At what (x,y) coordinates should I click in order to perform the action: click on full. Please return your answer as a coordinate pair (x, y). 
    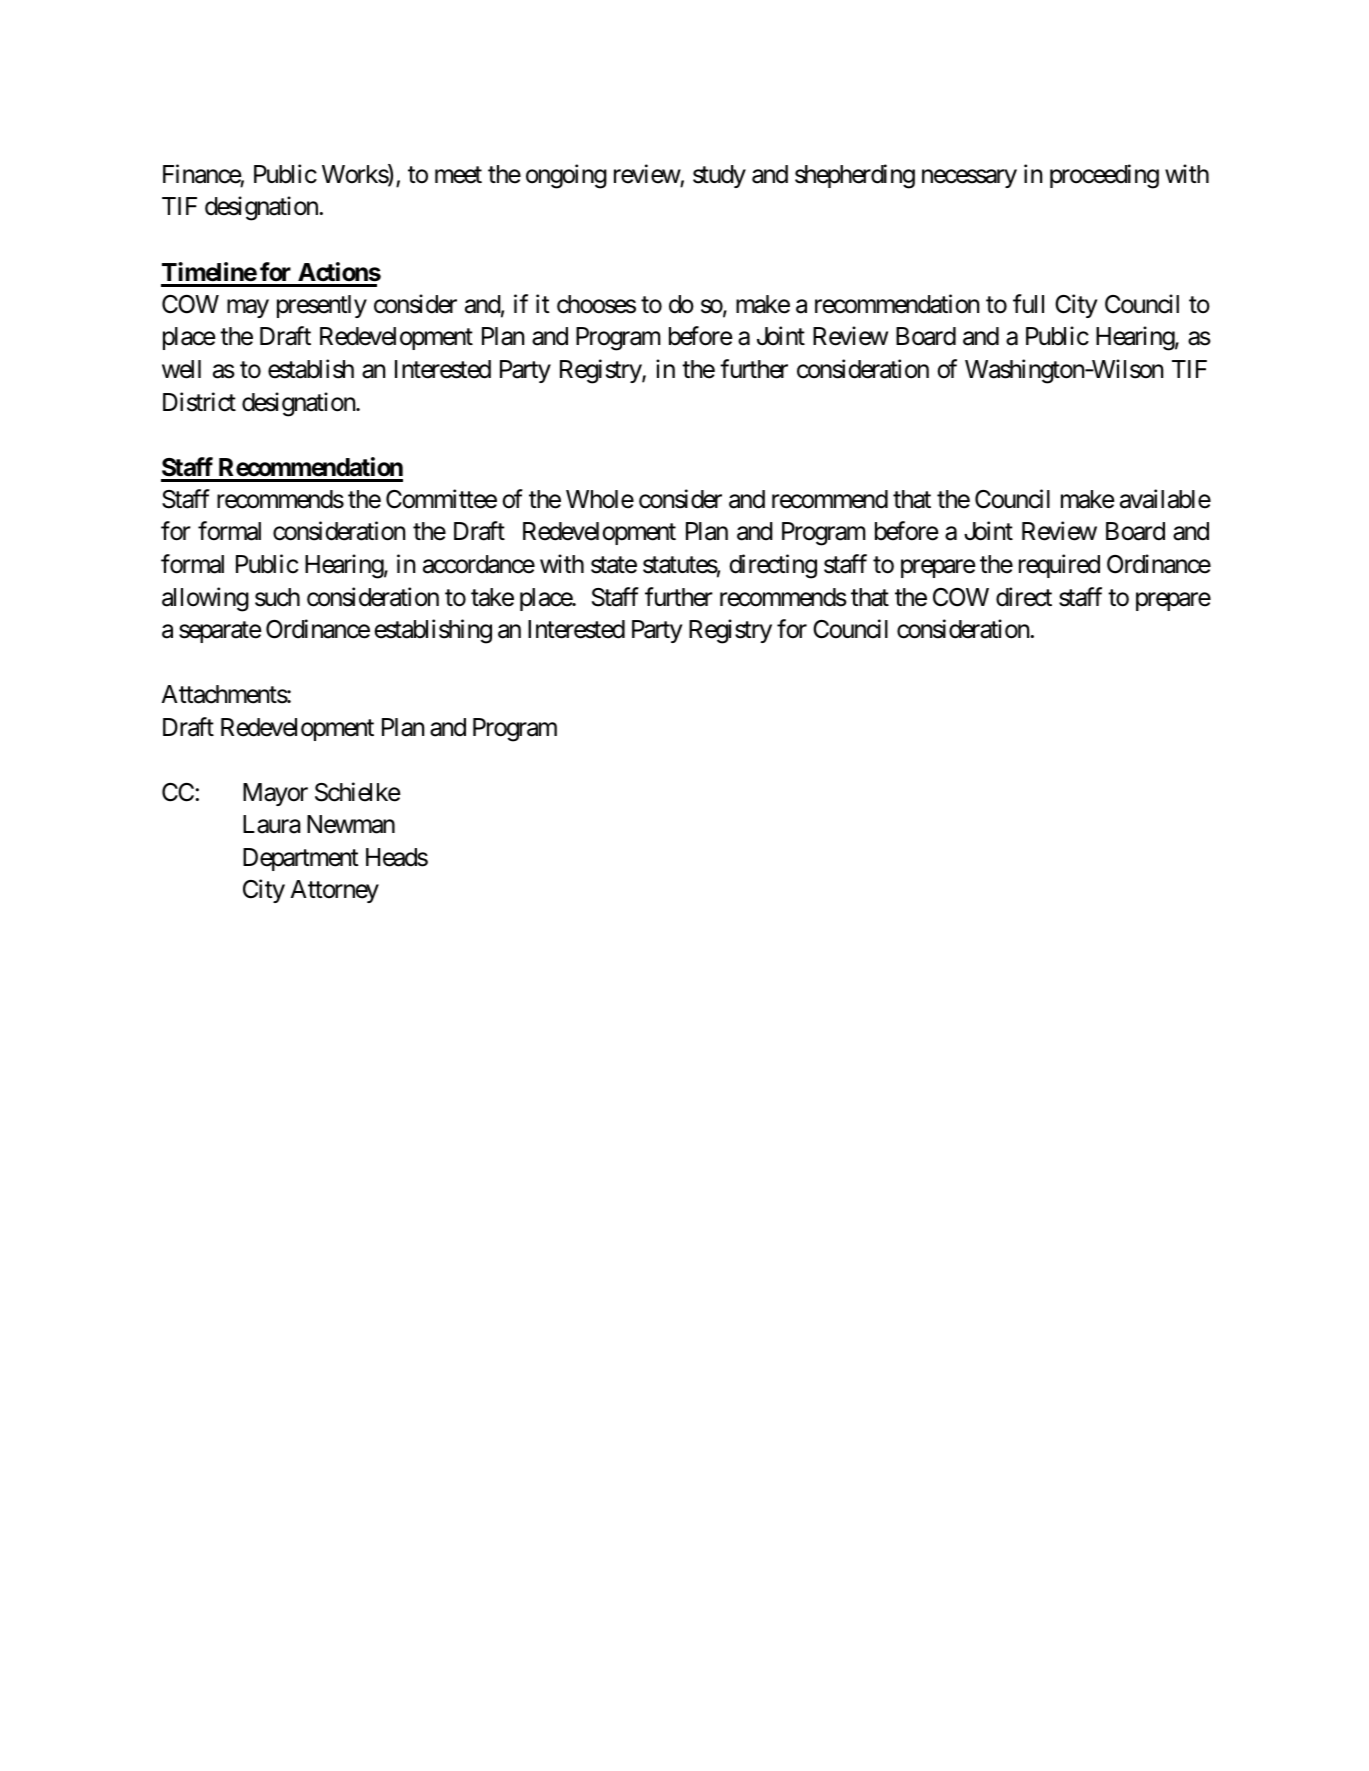
    Looking at the image, I should click on (1028, 303).
